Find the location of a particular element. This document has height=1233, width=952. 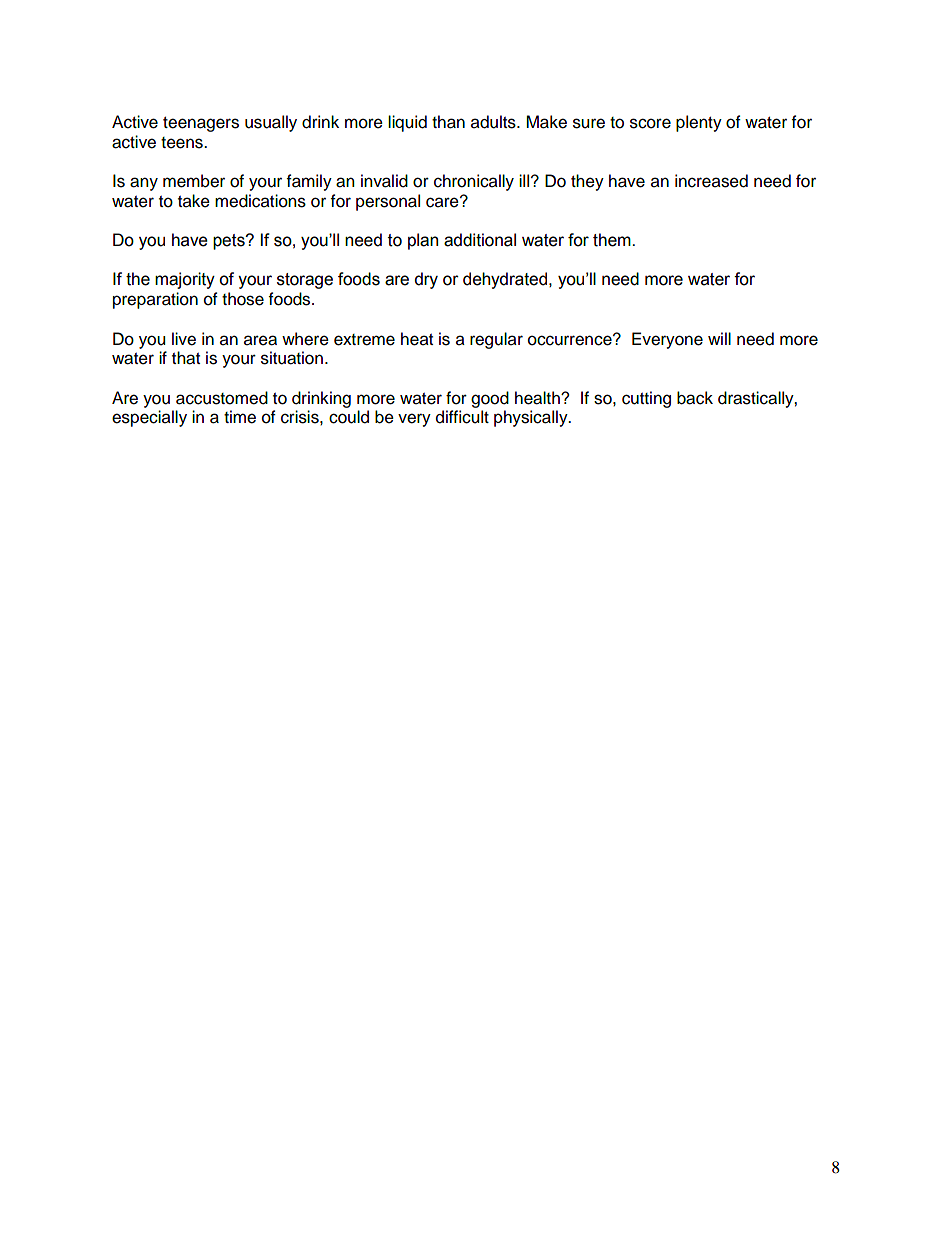

heat is located at coordinates (417, 339).
